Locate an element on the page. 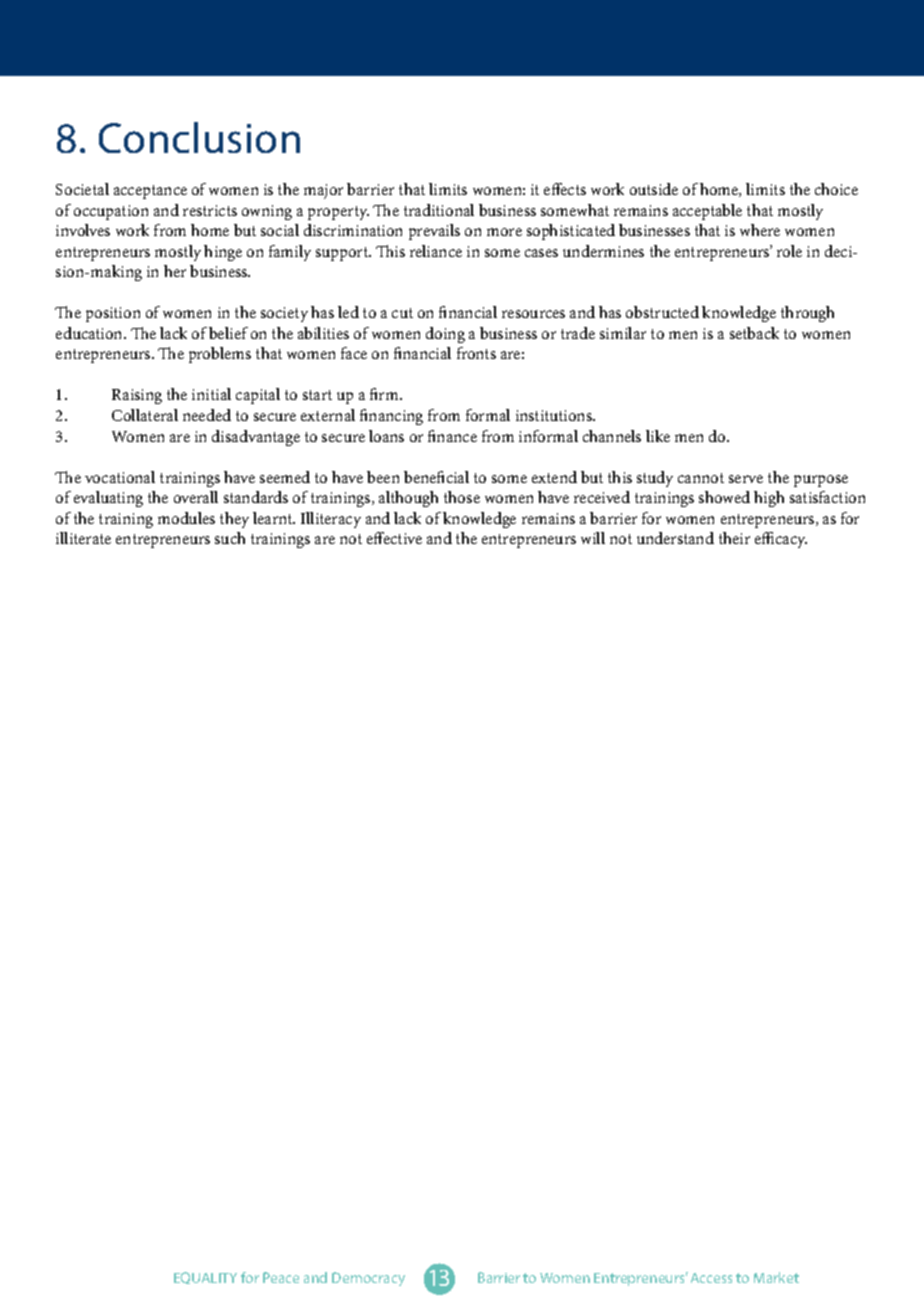 This document has width=924, height=1308. where is located at coordinates (760, 230).
